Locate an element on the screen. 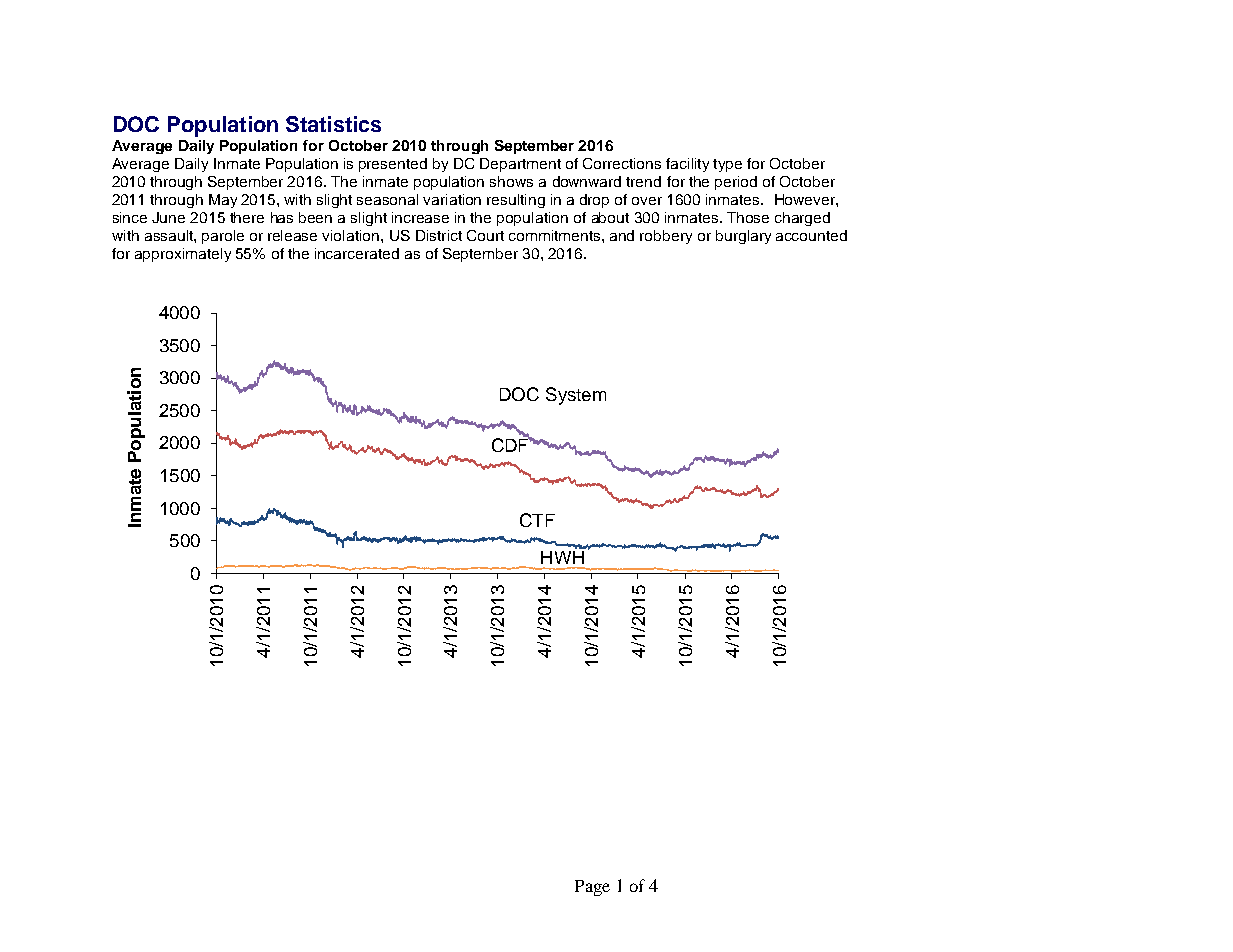 The width and height of the screenshot is (1233, 952). Page is located at coordinates (592, 888).
